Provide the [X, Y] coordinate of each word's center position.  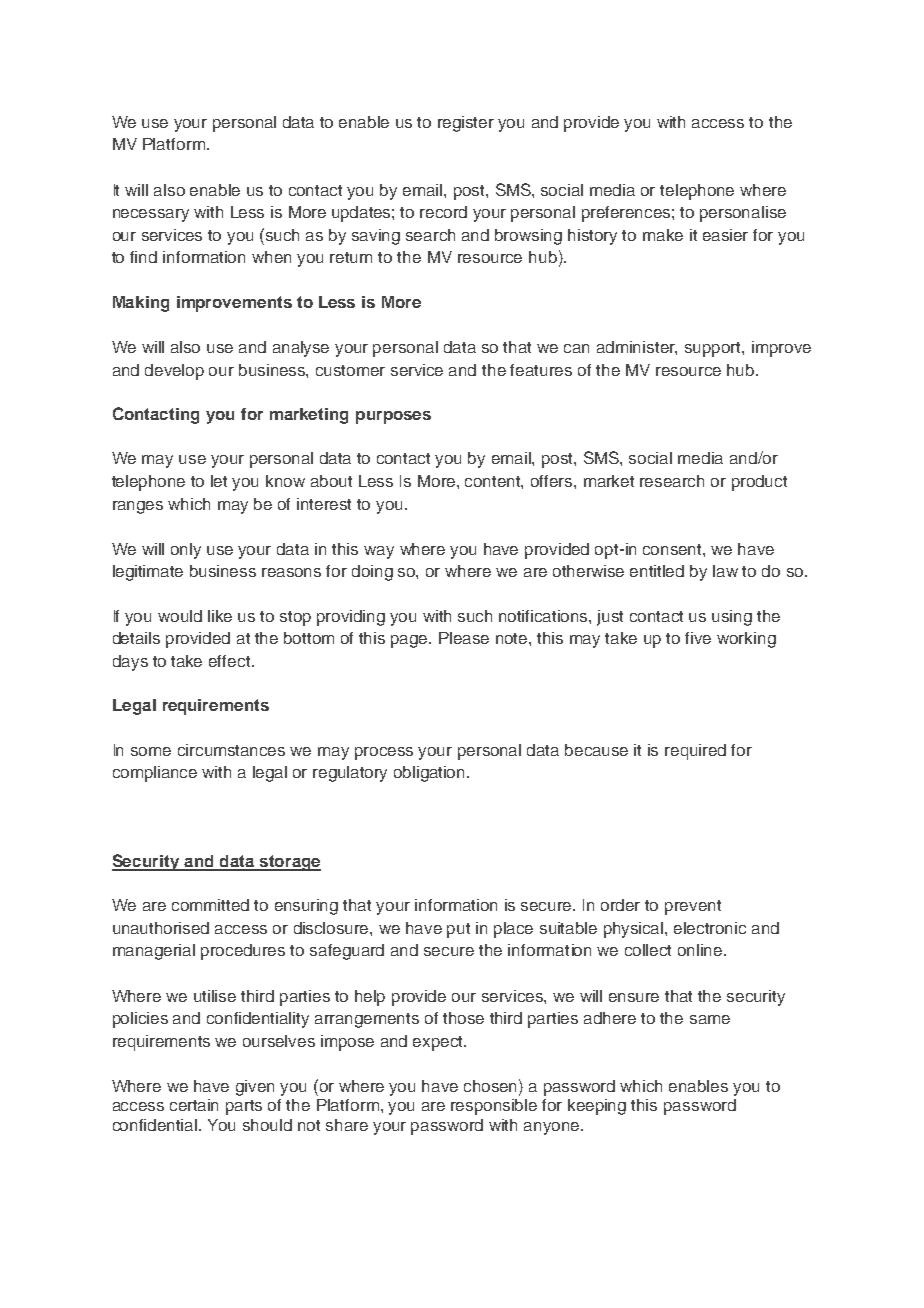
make [663, 235]
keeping [597, 1107]
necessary [151, 215]
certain [194, 1105]
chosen [492, 1085]
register [466, 124]
